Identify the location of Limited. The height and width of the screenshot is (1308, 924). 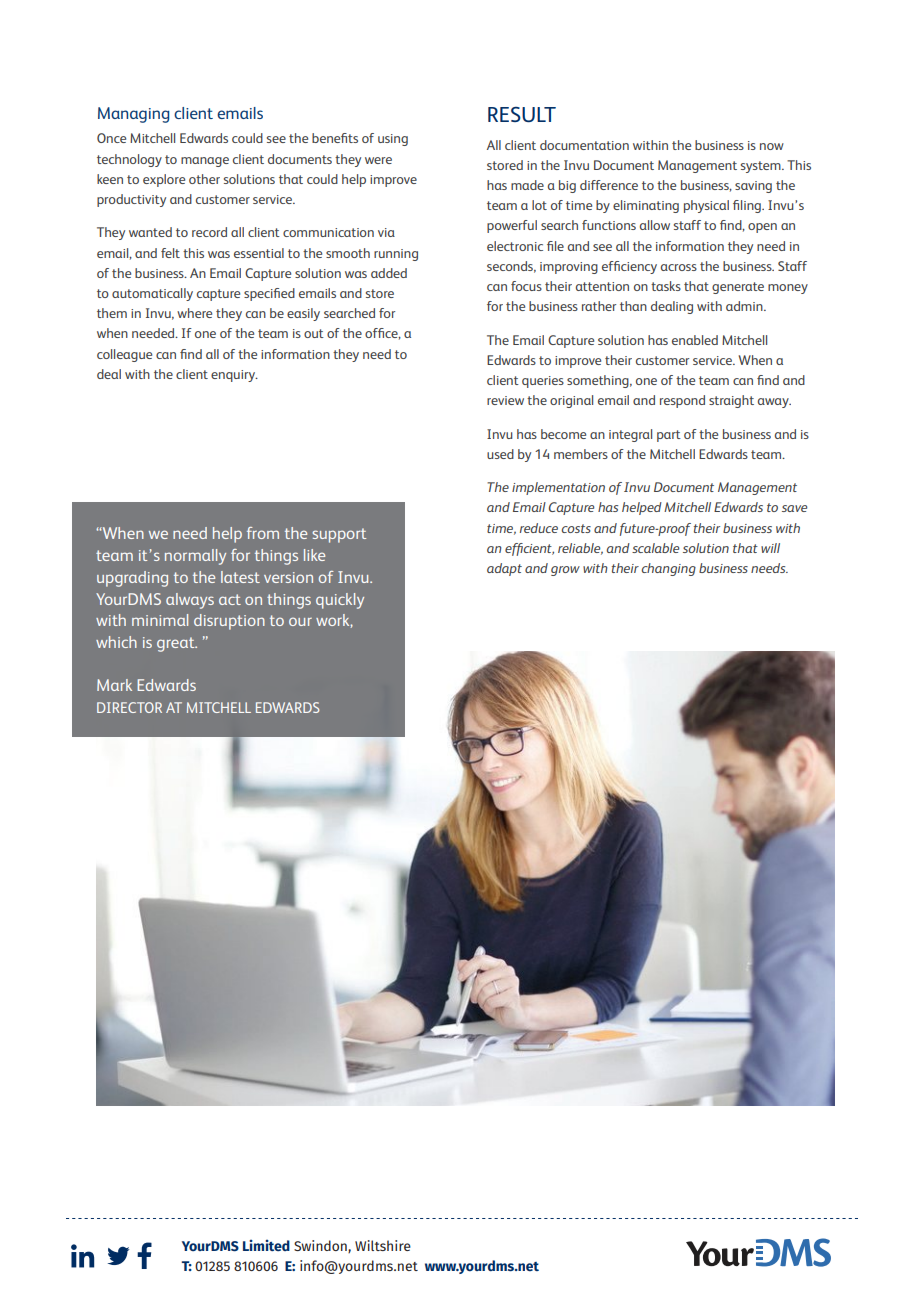
(266, 1245).
